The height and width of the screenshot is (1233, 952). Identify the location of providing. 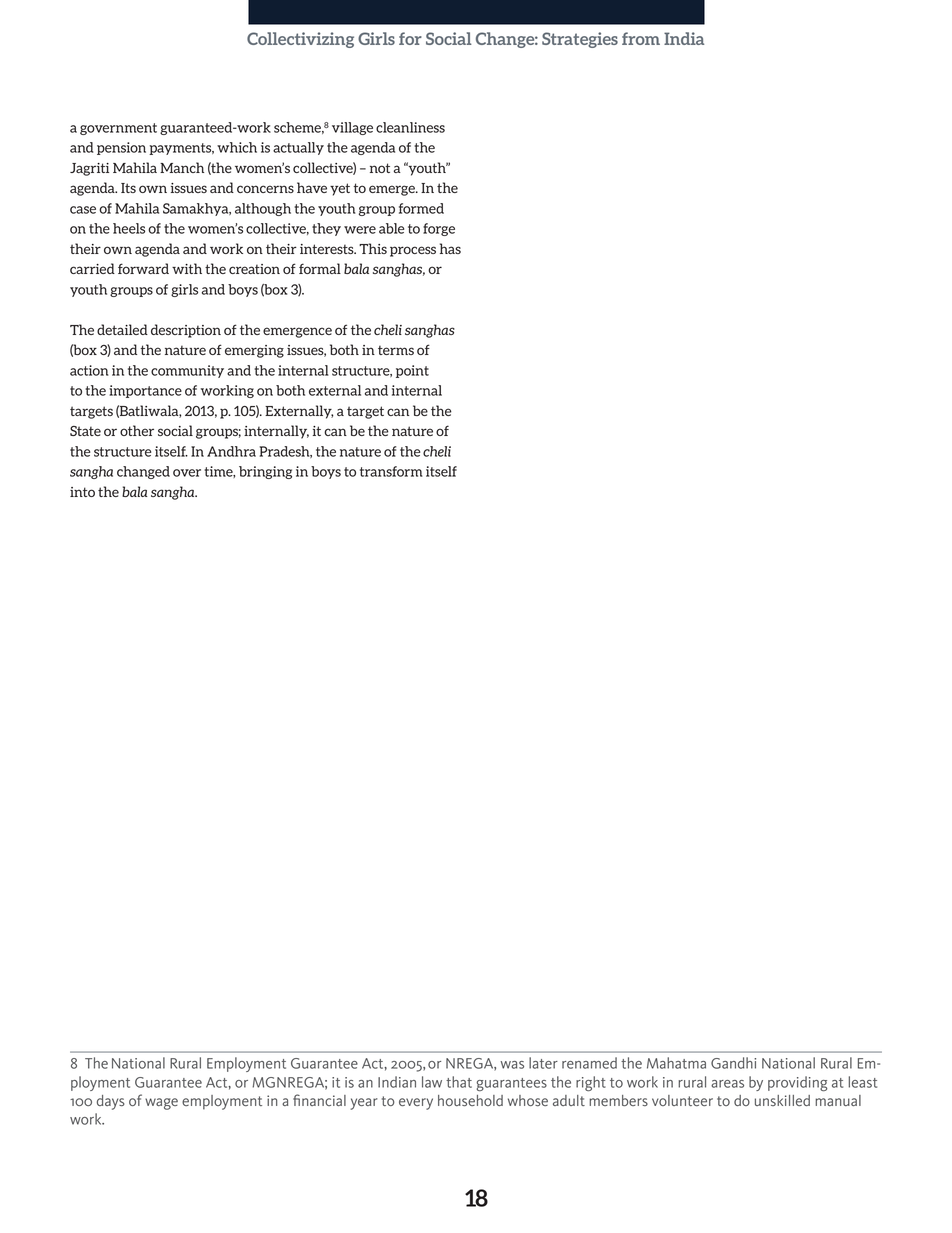
(797, 1083).
